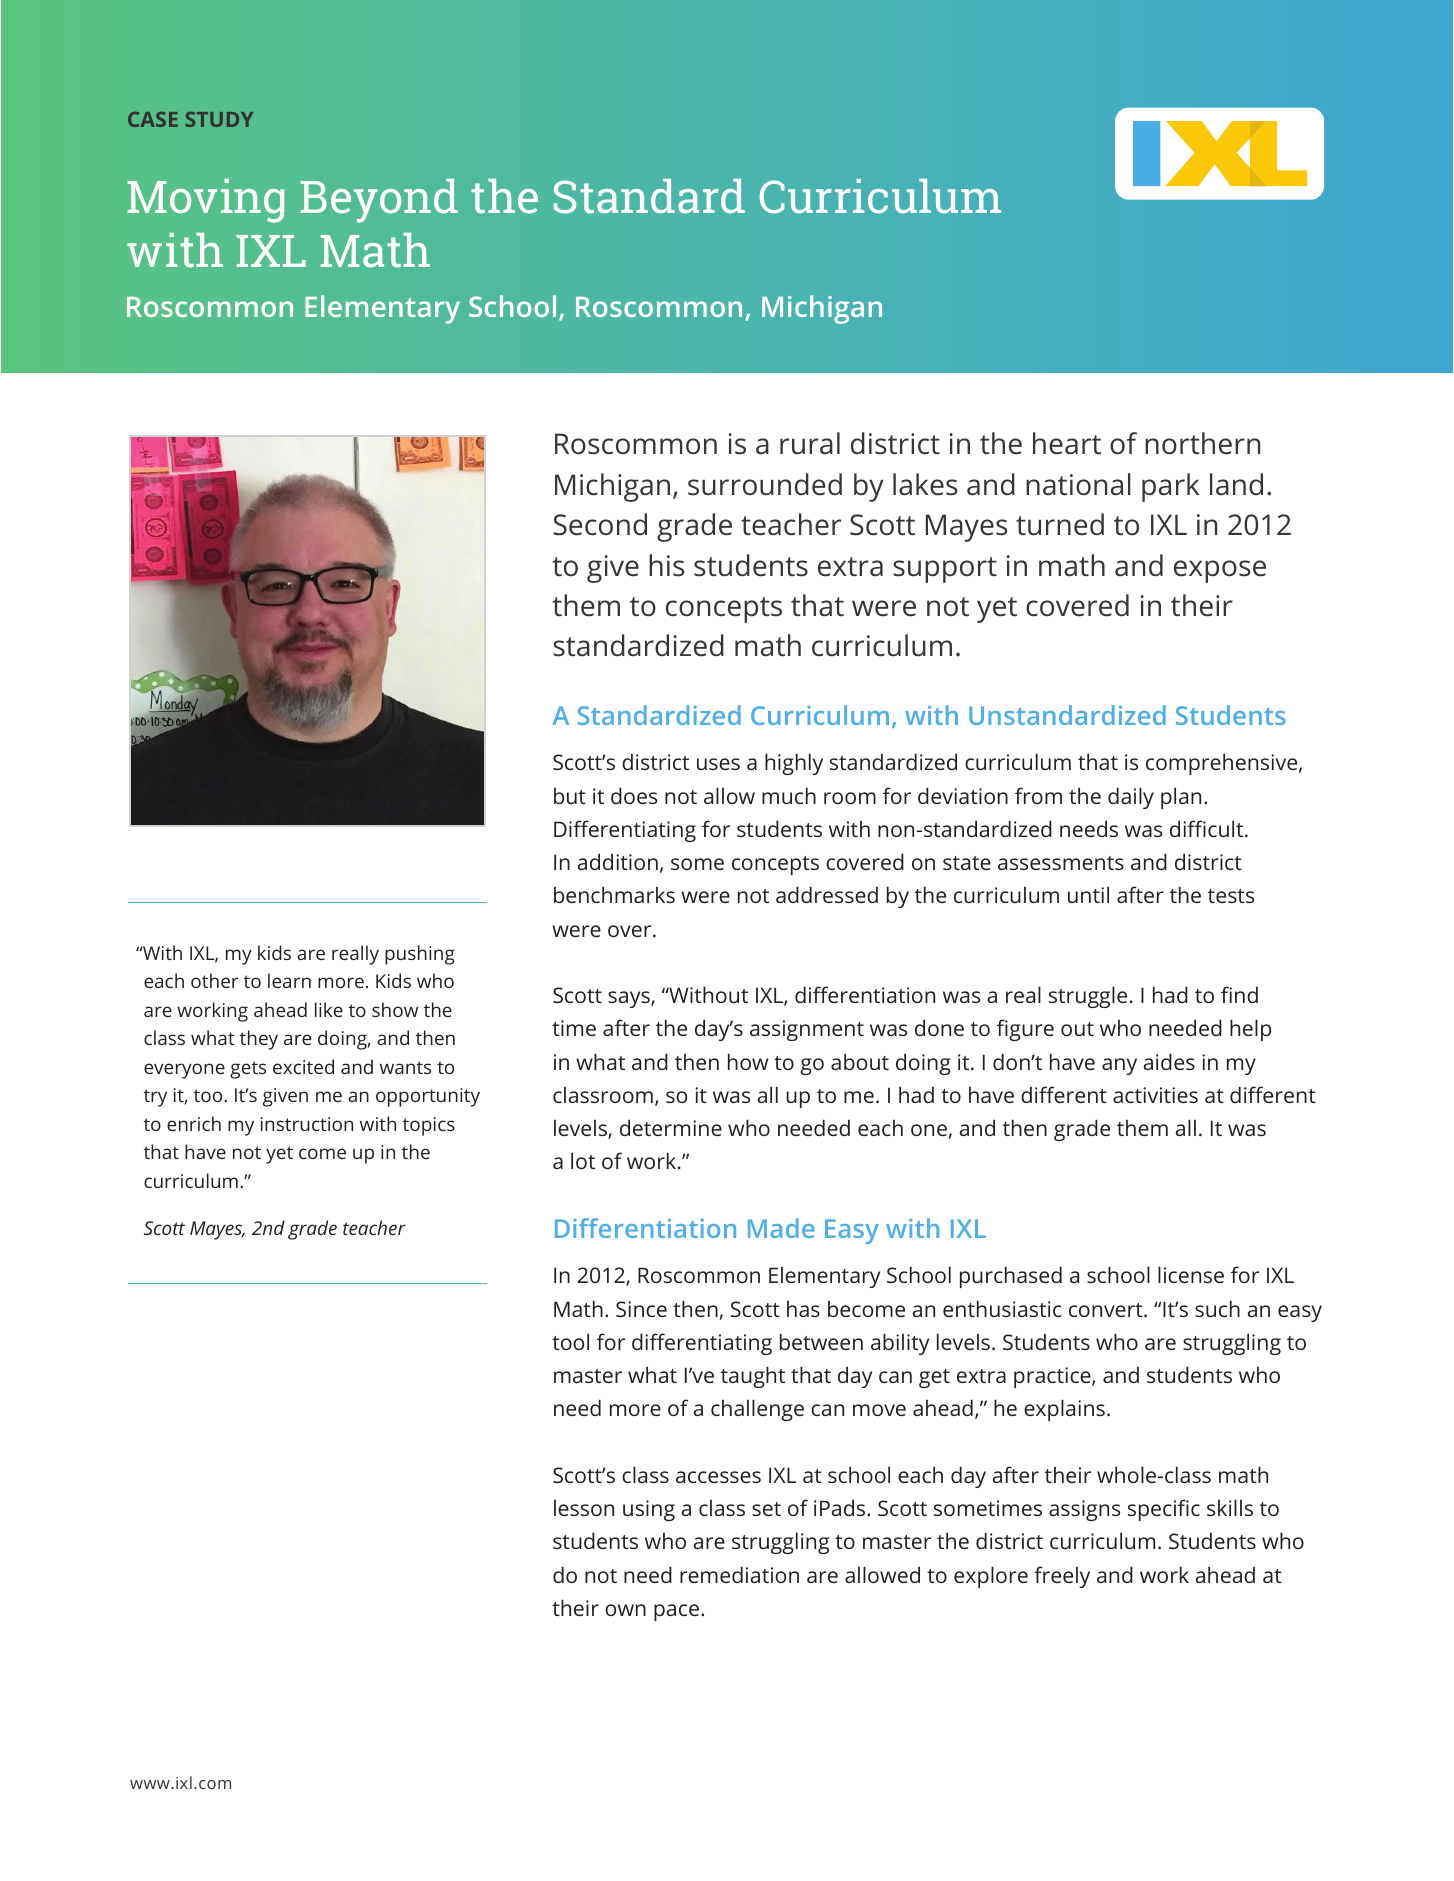 The width and height of the document is (1454, 1881). What do you see at coordinates (1220, 571) in the document?
I see `expose` at bounding box center [1220, 571].
